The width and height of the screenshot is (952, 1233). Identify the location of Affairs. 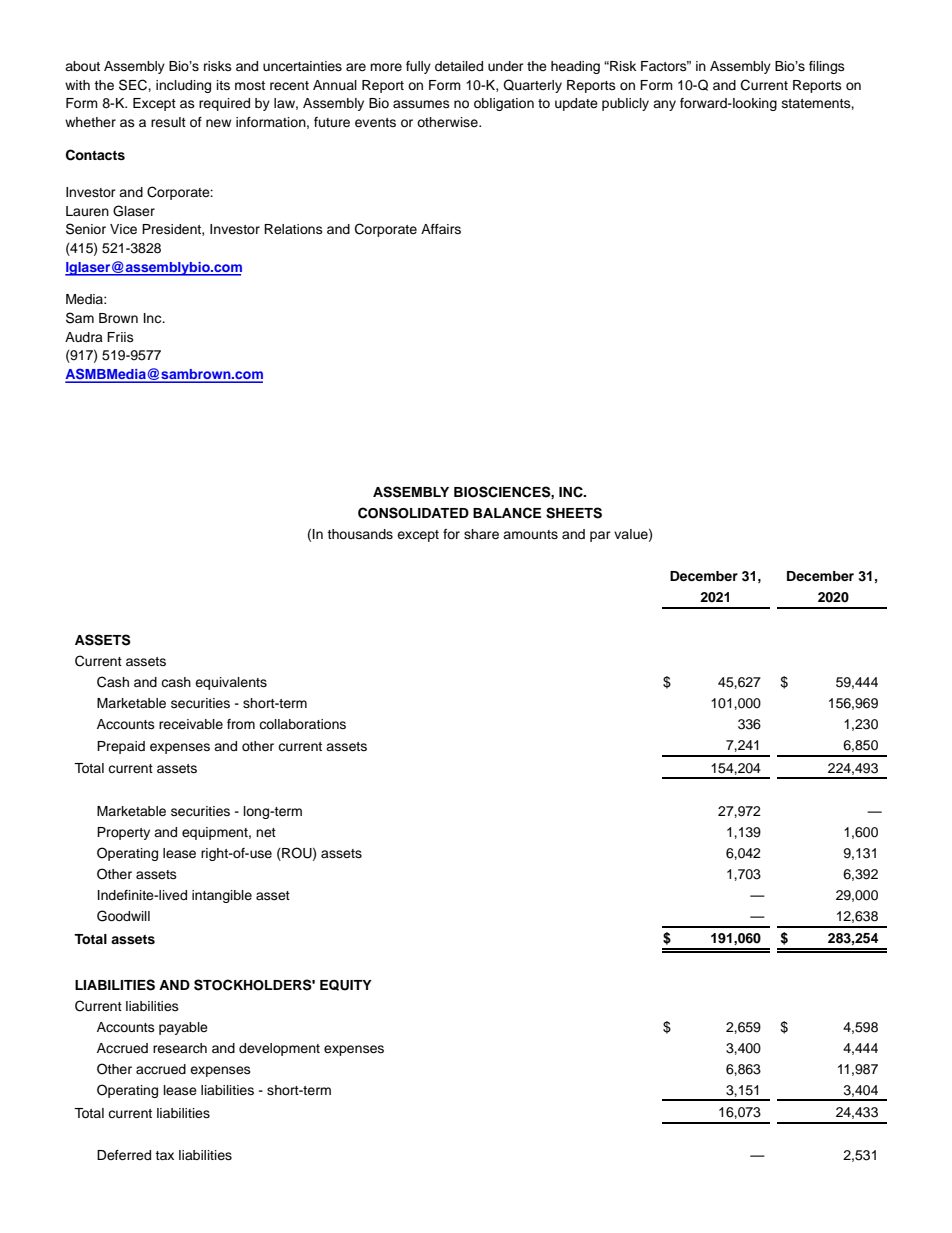
(441, 229).
